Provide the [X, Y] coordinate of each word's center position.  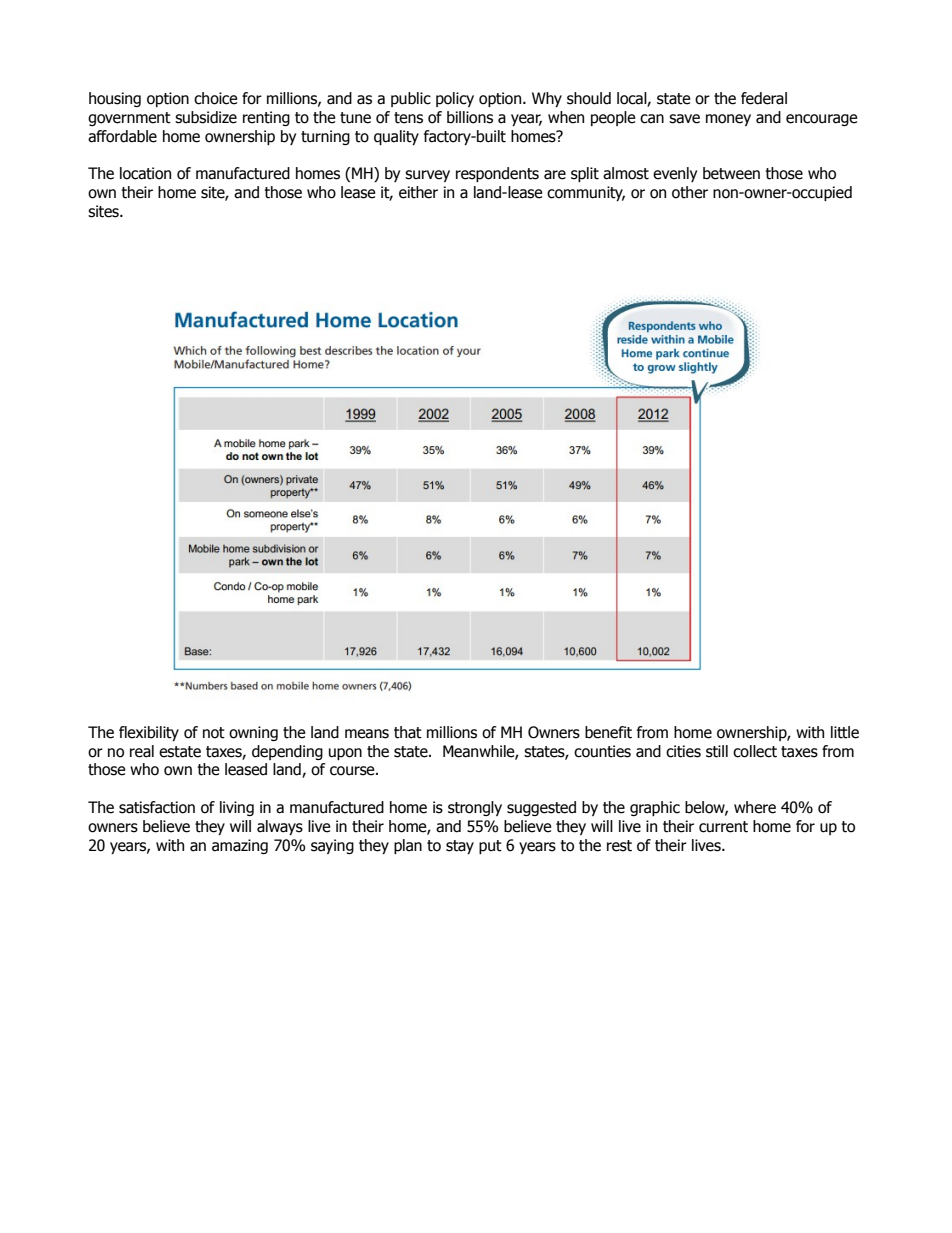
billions [470, 117]
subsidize [206, 117]
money [728, 120]
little [845, 732]
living [237, 808]
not [214, 733]
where [755, 807]
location [145, 173]
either [418, 192]
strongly [475, 808]
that [408, 732]
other [690, 192]
